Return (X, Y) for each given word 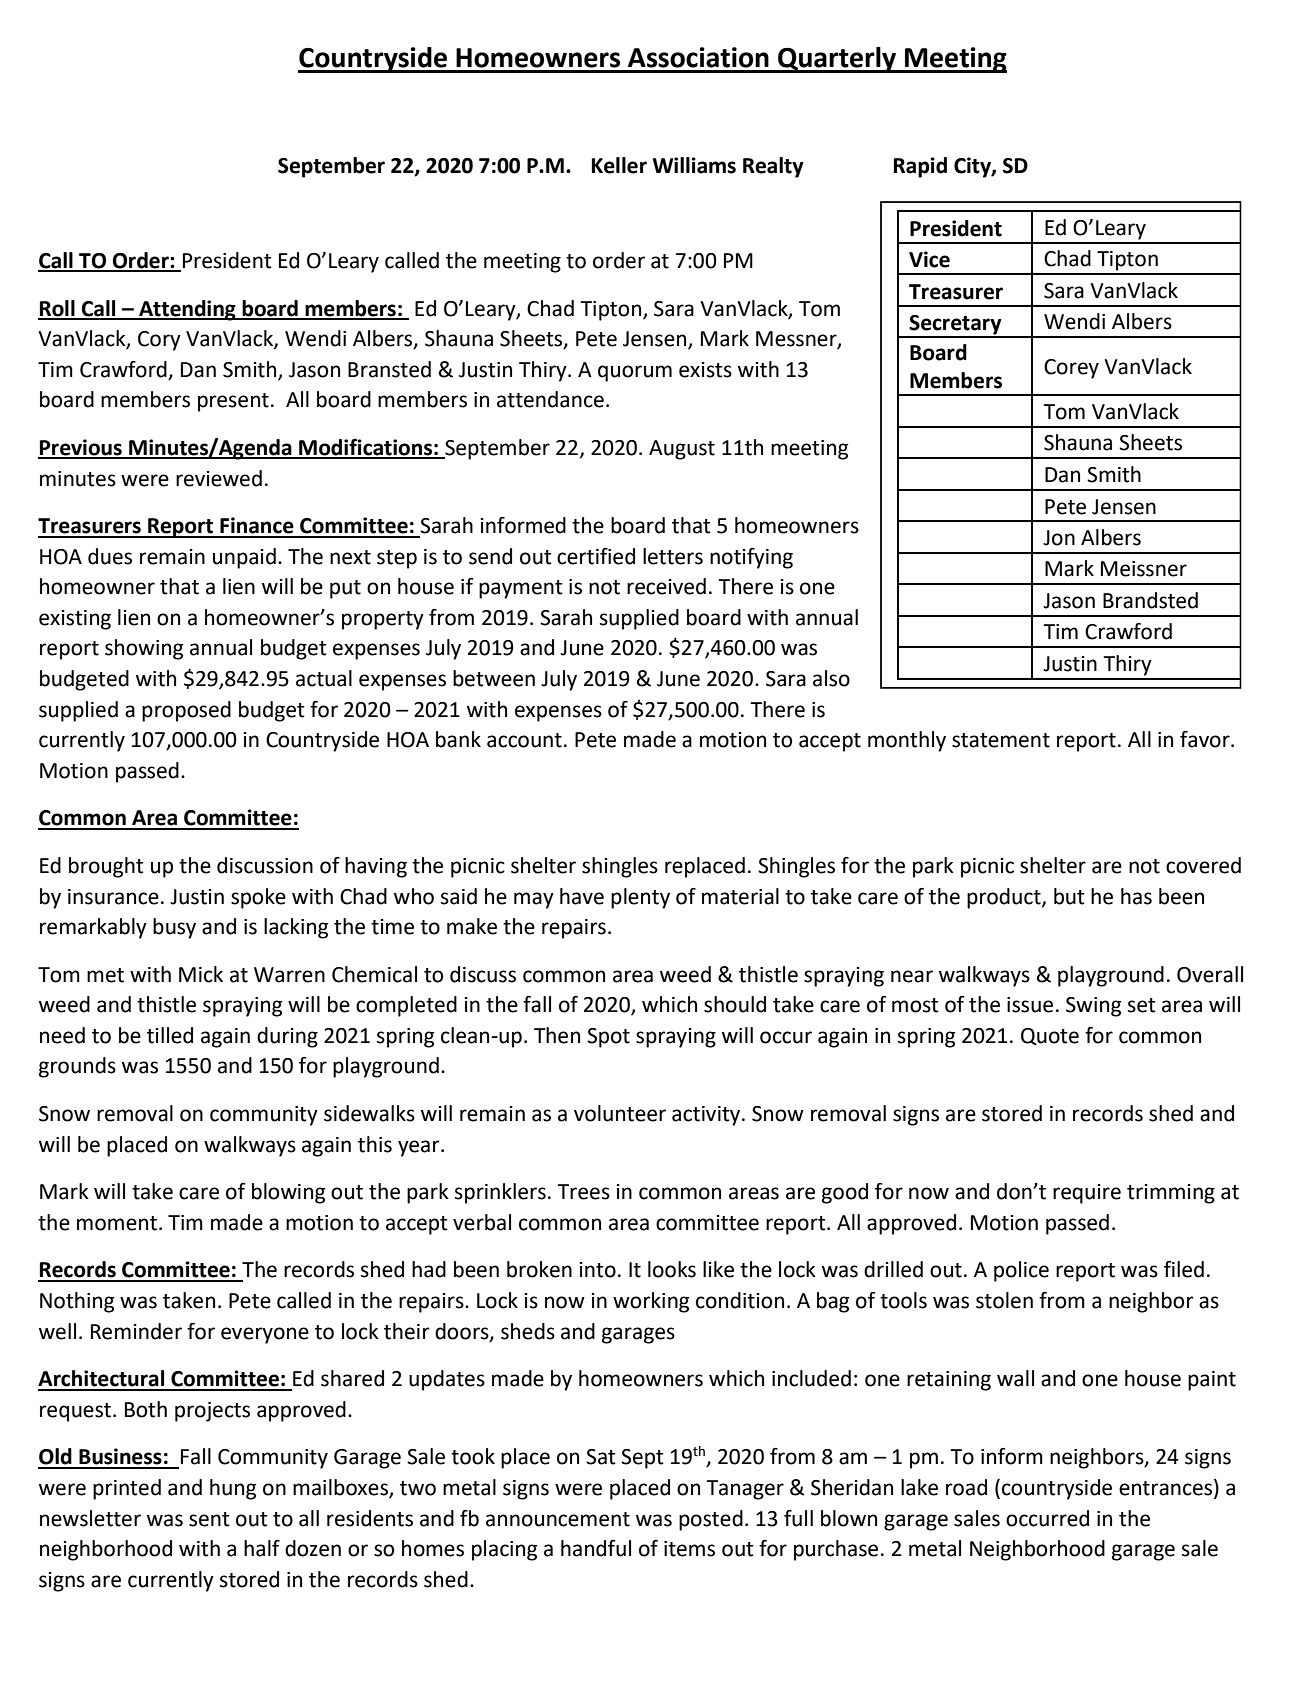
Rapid (920, 167)
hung (233, 1489)
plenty (640, 898)
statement (1001, 740)
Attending (187, 310)
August (682, 450)
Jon (1059, 538)
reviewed (219, 478)
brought (106, 867)
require (1087, 1194)
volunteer (620, 1113)
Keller (619, 165)
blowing (288, 1193)
